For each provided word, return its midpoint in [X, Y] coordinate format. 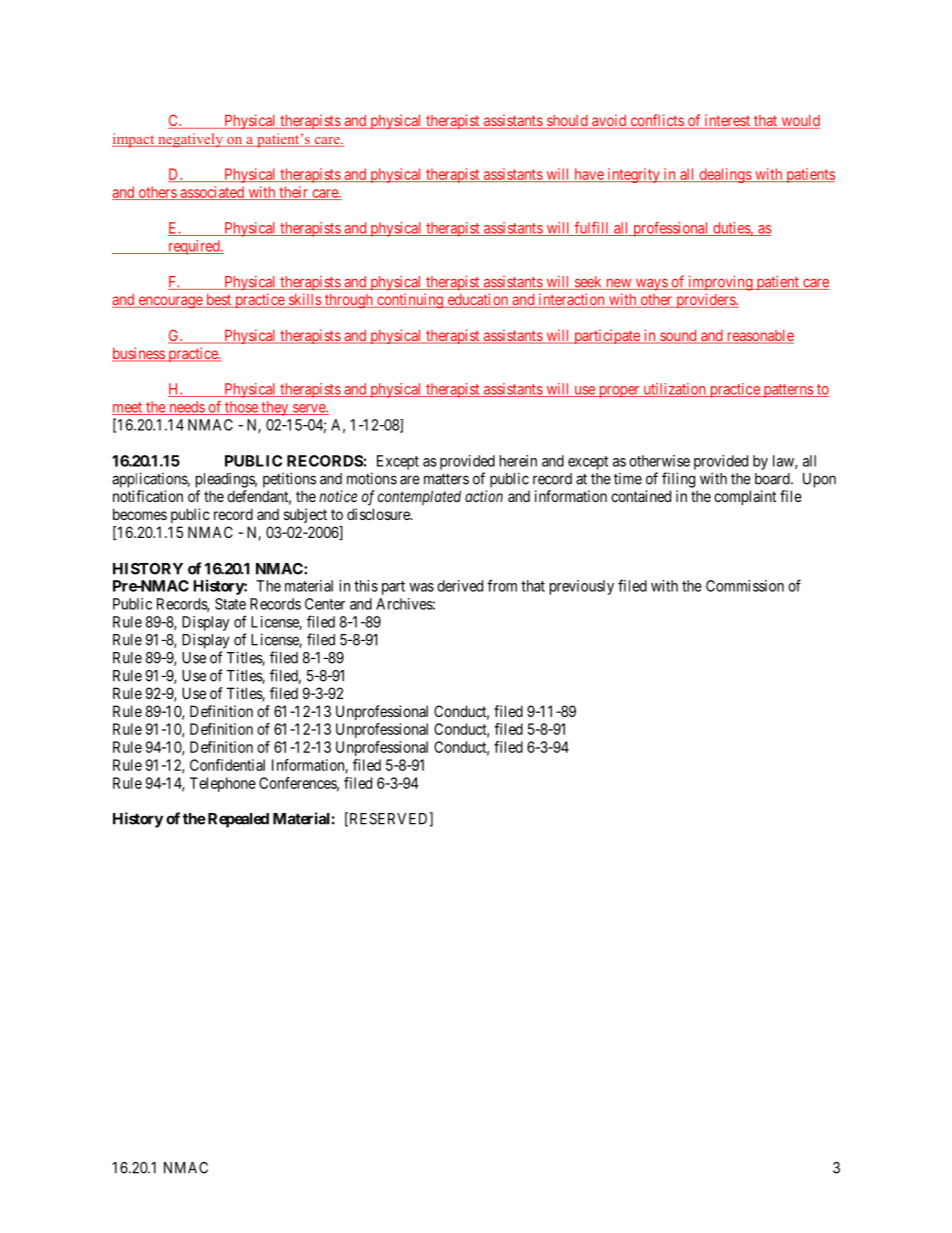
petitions [289, 480]
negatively [190, 140]
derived [460, 586]
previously [582, 587]
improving [720, 283]
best [219, 301]
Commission [745, 586]
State [230, 604]
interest [727, 121]
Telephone [223, 784]
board [773, 479]
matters [446, 479]
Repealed [237, 820]
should [567, 122]
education [477, 300]
